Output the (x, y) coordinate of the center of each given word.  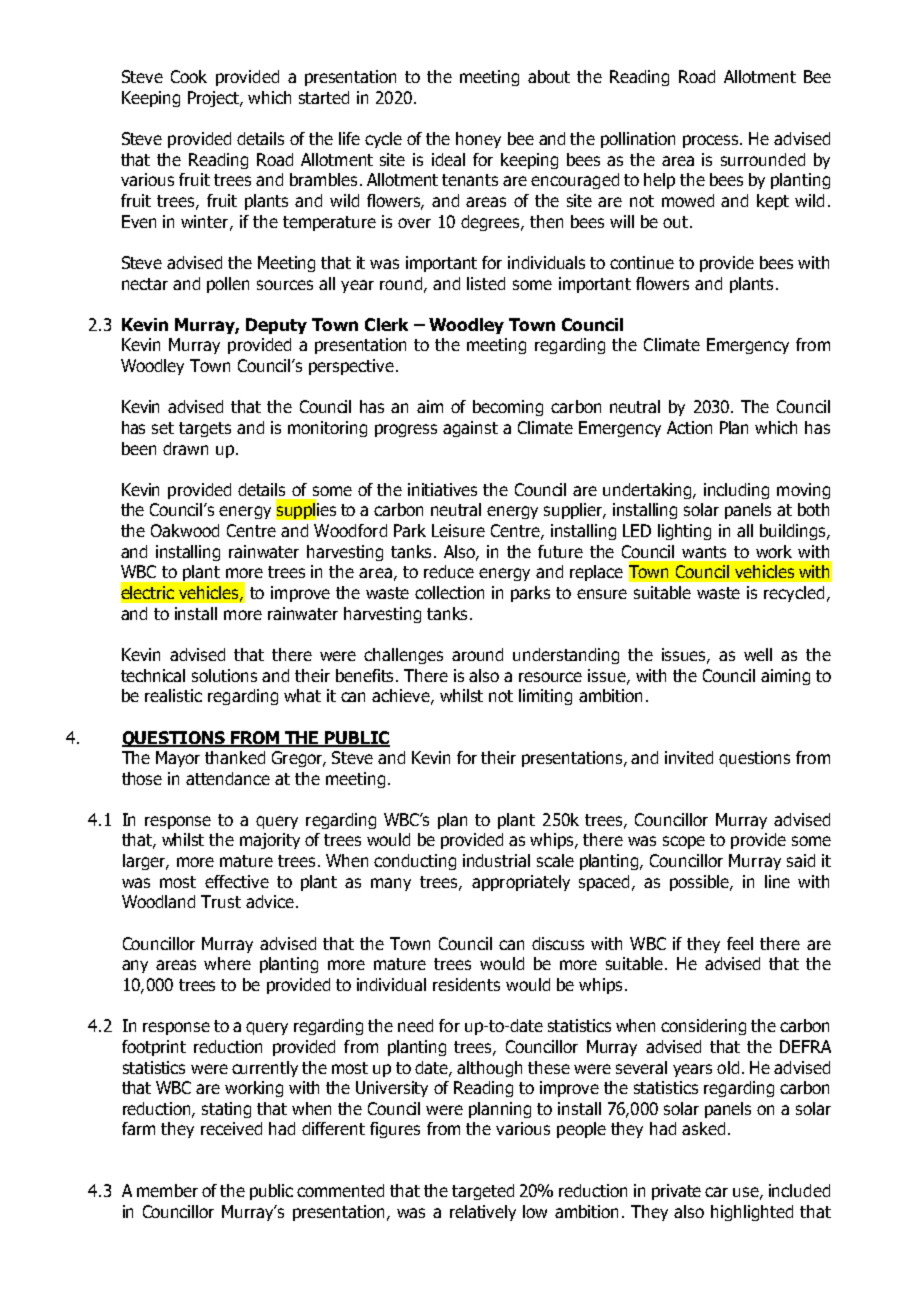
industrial (496, 860)
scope (684, 842)
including (736, 491)
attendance (228, 778)
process (712, 141)
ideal (448, 159)
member (167, 1190)
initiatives (442, 489)
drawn (185, 448)
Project (214, 99)
